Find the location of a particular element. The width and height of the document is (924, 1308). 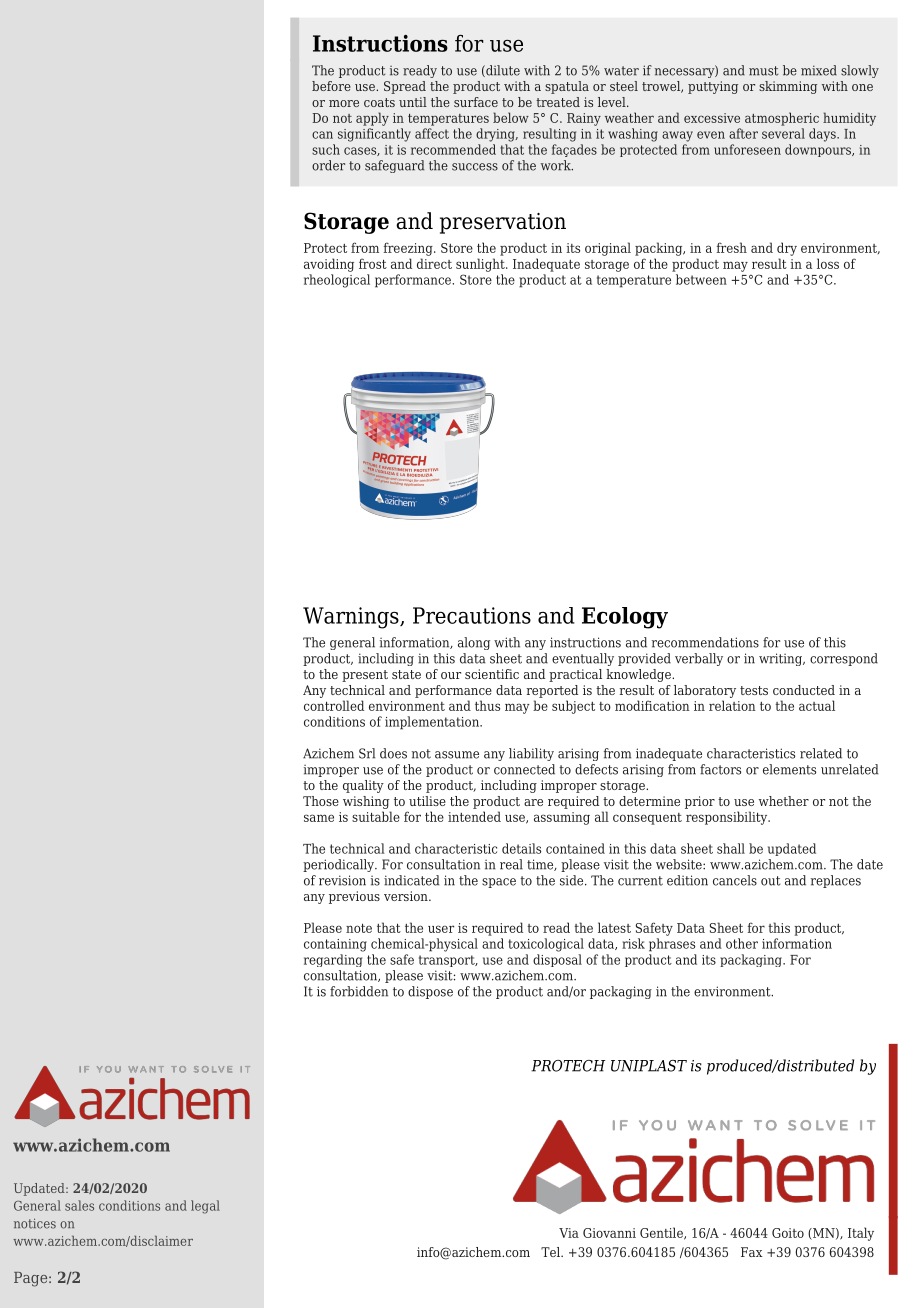

Warnings is located at coordinates (352, 618).
